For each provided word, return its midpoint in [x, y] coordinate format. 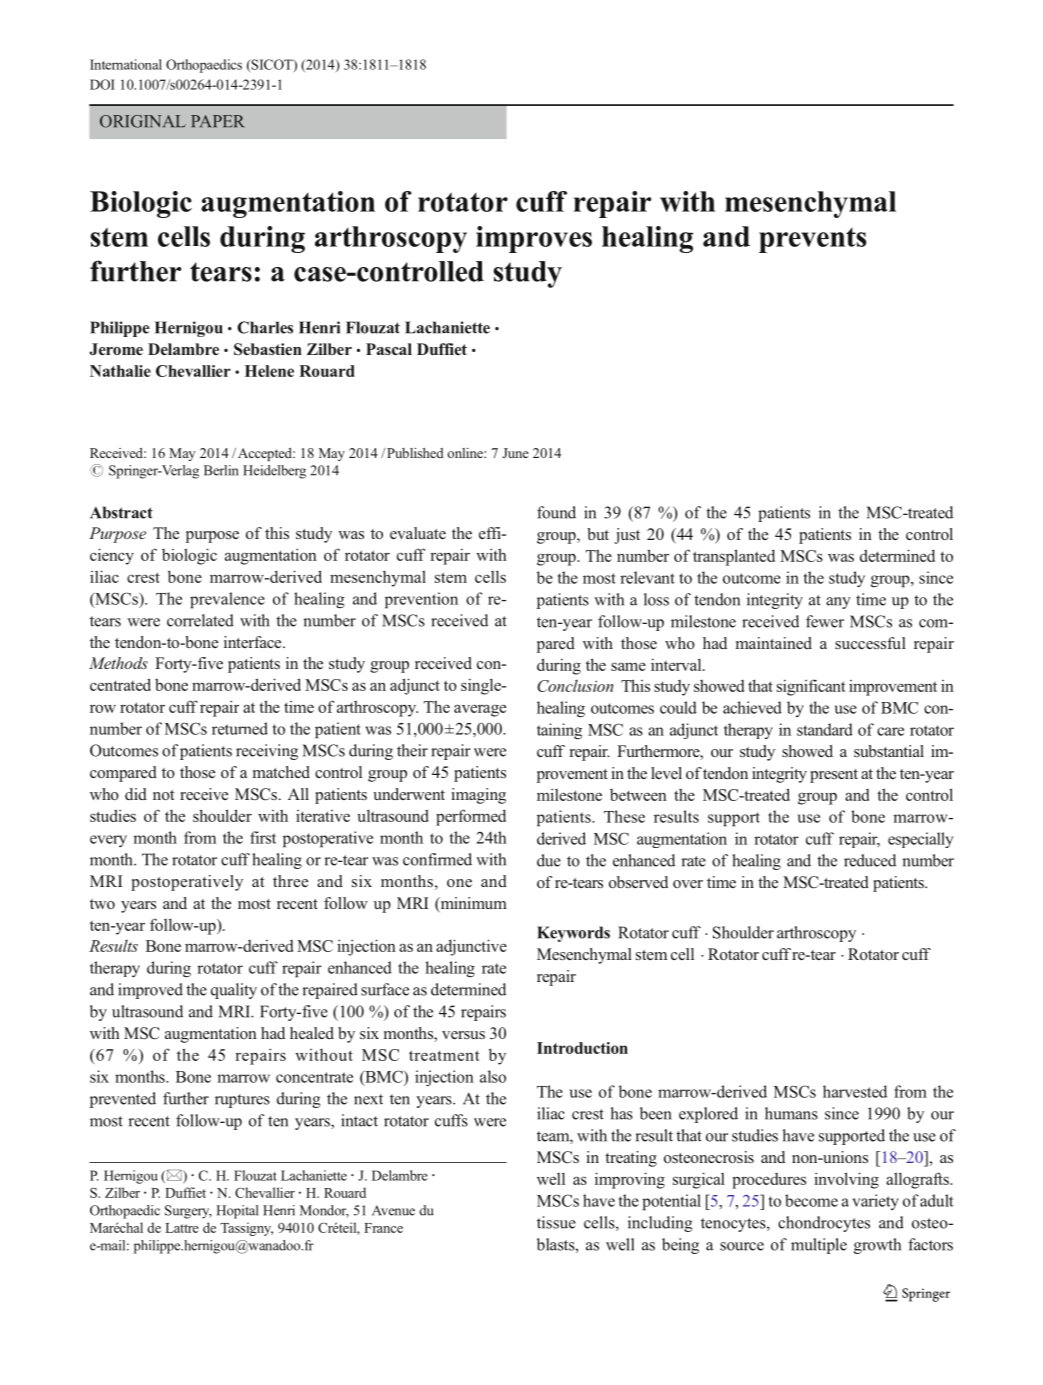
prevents [812, 240]
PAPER [217, 121]
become [811, 1200]
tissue [556, 1222]
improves [534, 239]
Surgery [188, 1212]
